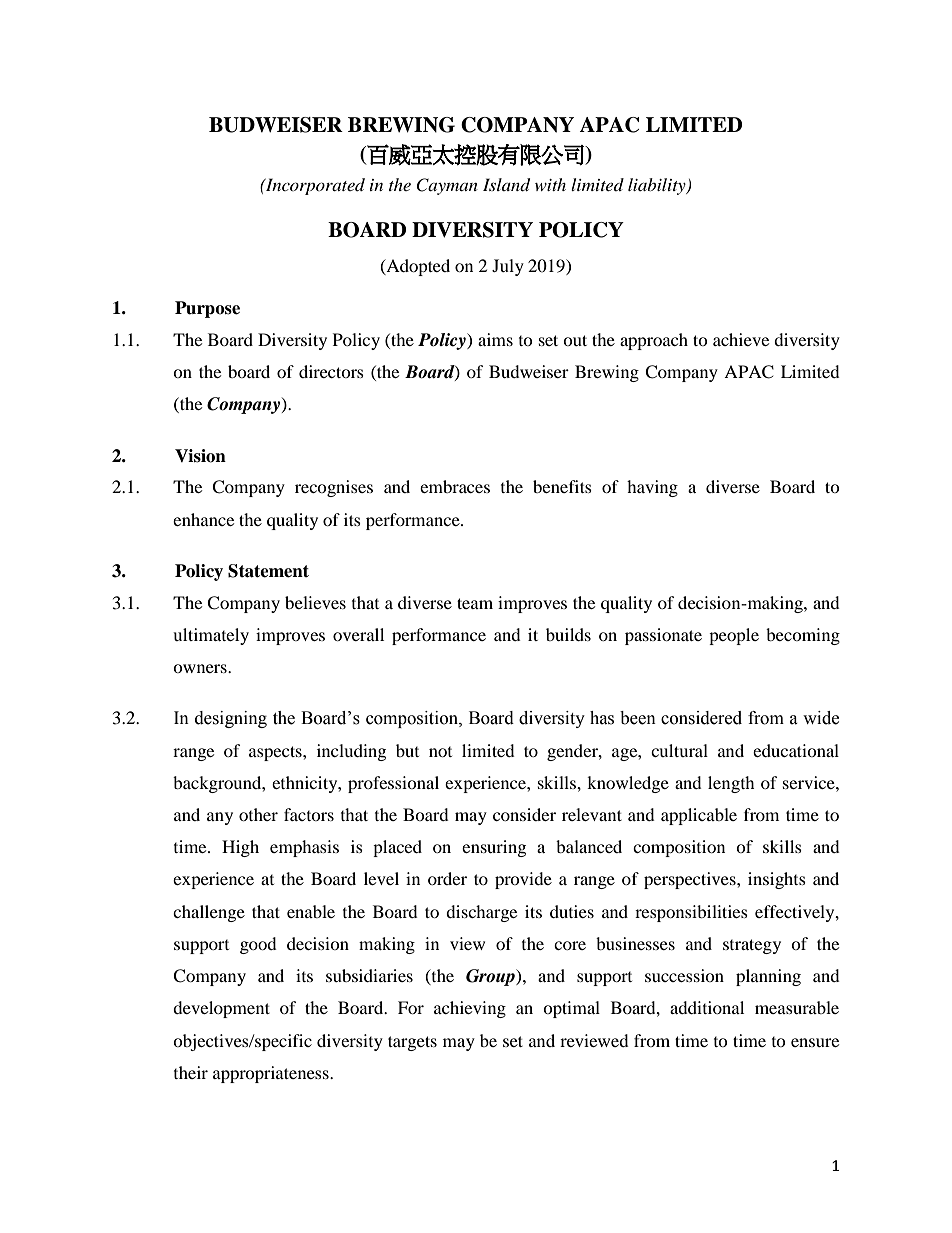  I want to click on Vision, so click(200, 456).
